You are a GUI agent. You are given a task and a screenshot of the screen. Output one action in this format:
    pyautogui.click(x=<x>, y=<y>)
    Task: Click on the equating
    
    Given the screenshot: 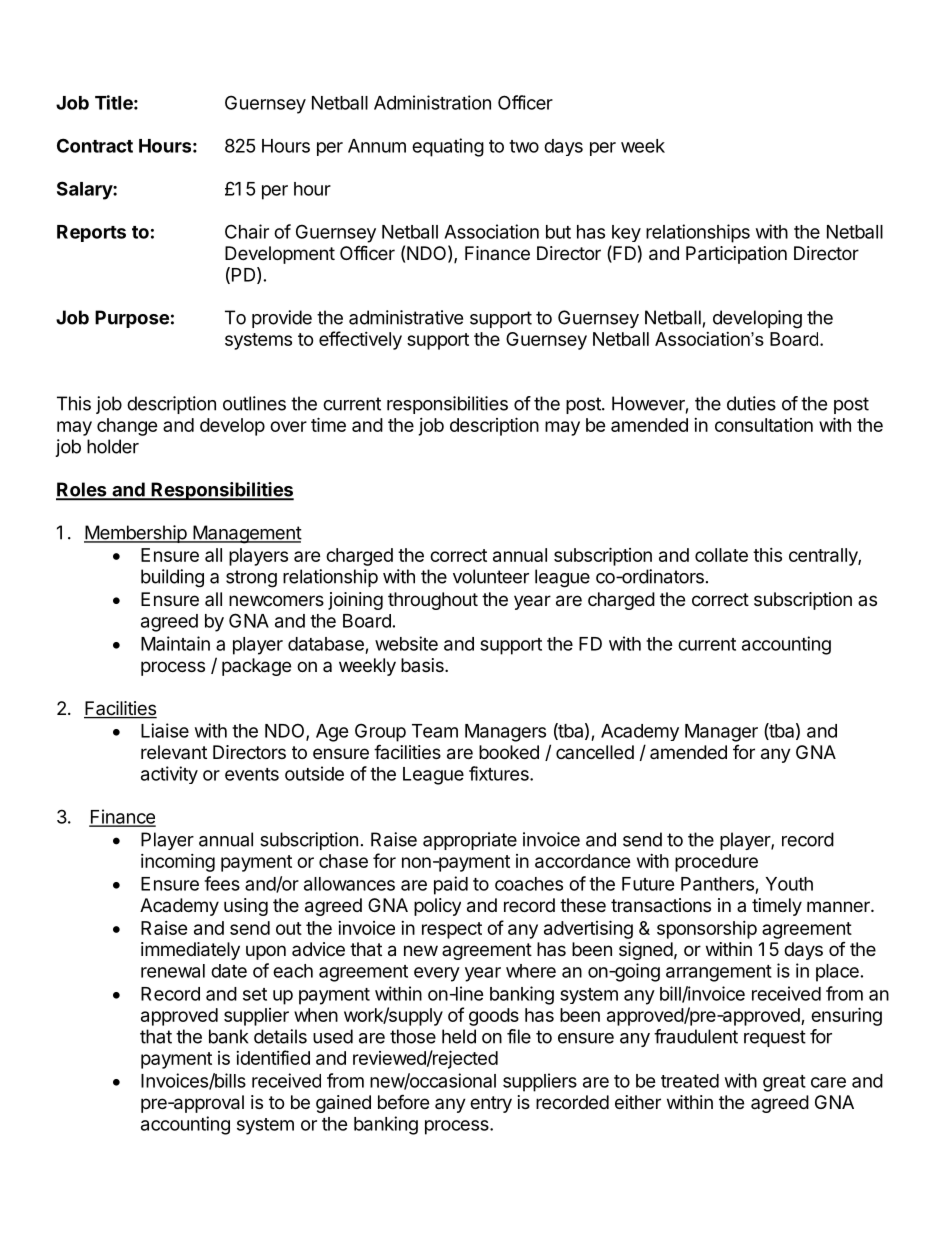 What is the action you would take?
    pyautogui.click(x=448, y=147)
